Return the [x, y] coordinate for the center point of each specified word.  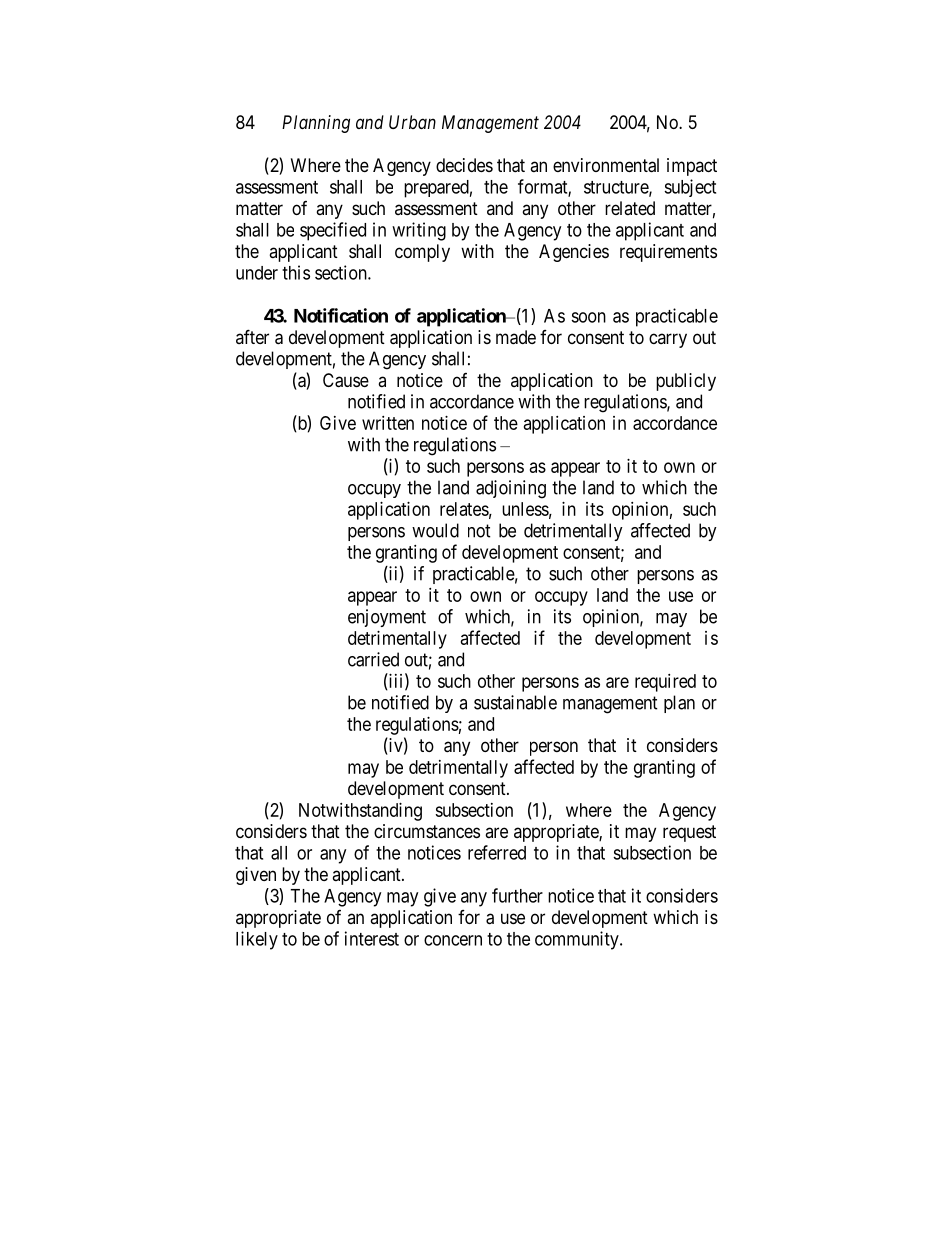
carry [668, 340]
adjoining [511, 489]
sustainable [515, 702]
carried [373, 659]
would [435, 530]
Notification [341, 315]
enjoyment [387, 618]
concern [453, 940]
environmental [606, 165]
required [665, 683]
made [516, 337]
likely [257, 940]
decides [464, 165]
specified [333, 231]
